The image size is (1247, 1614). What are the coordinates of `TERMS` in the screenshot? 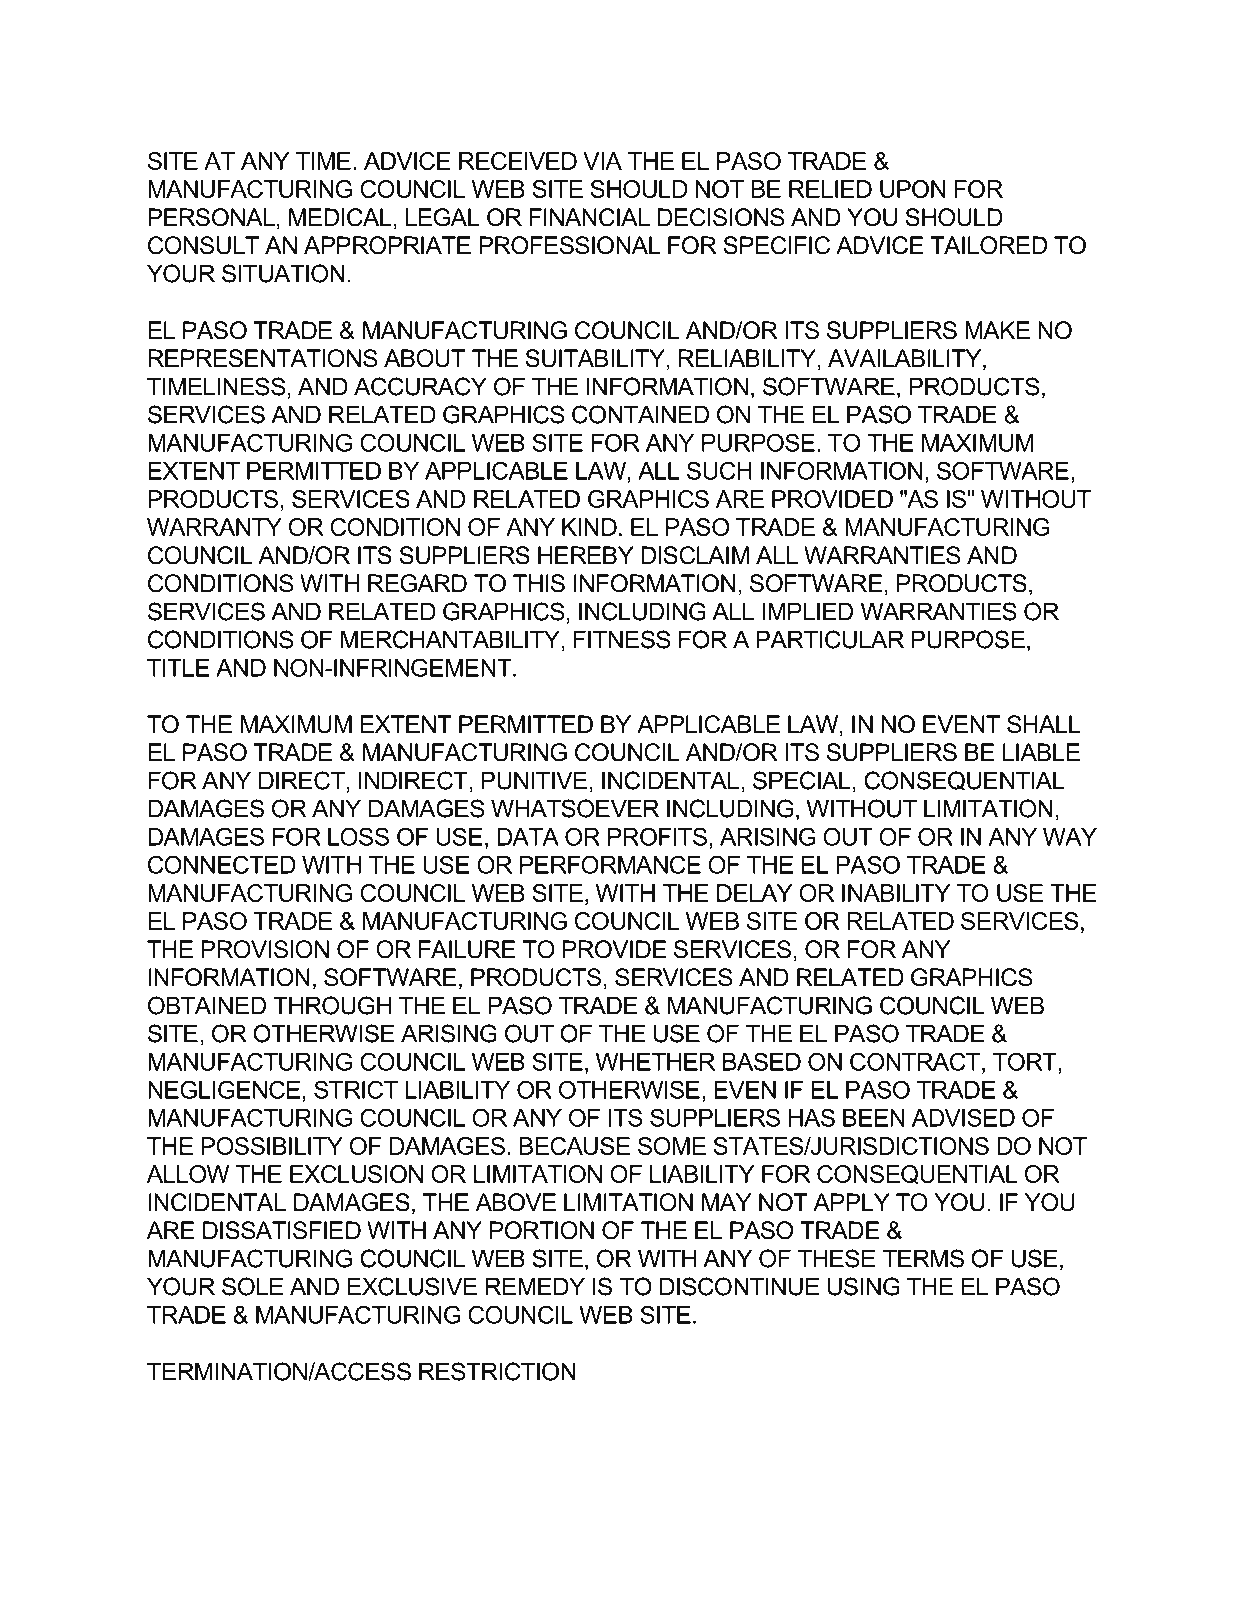 It's located at (923, 1258).
